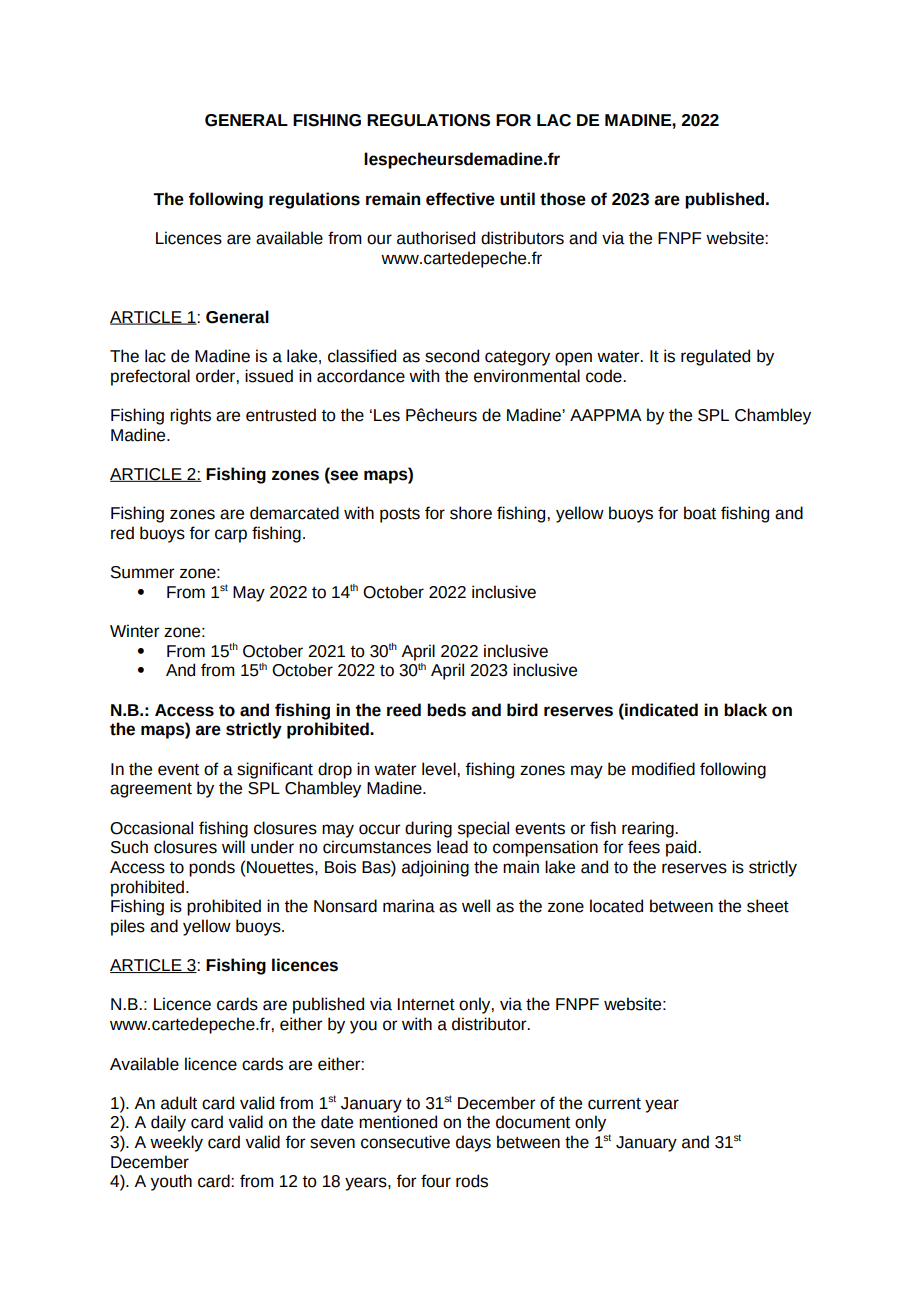 This screenshot has height=1308, width=924. Describe the element at coordinates (269, 376) in the screenshot. I see `issued` at that location.
